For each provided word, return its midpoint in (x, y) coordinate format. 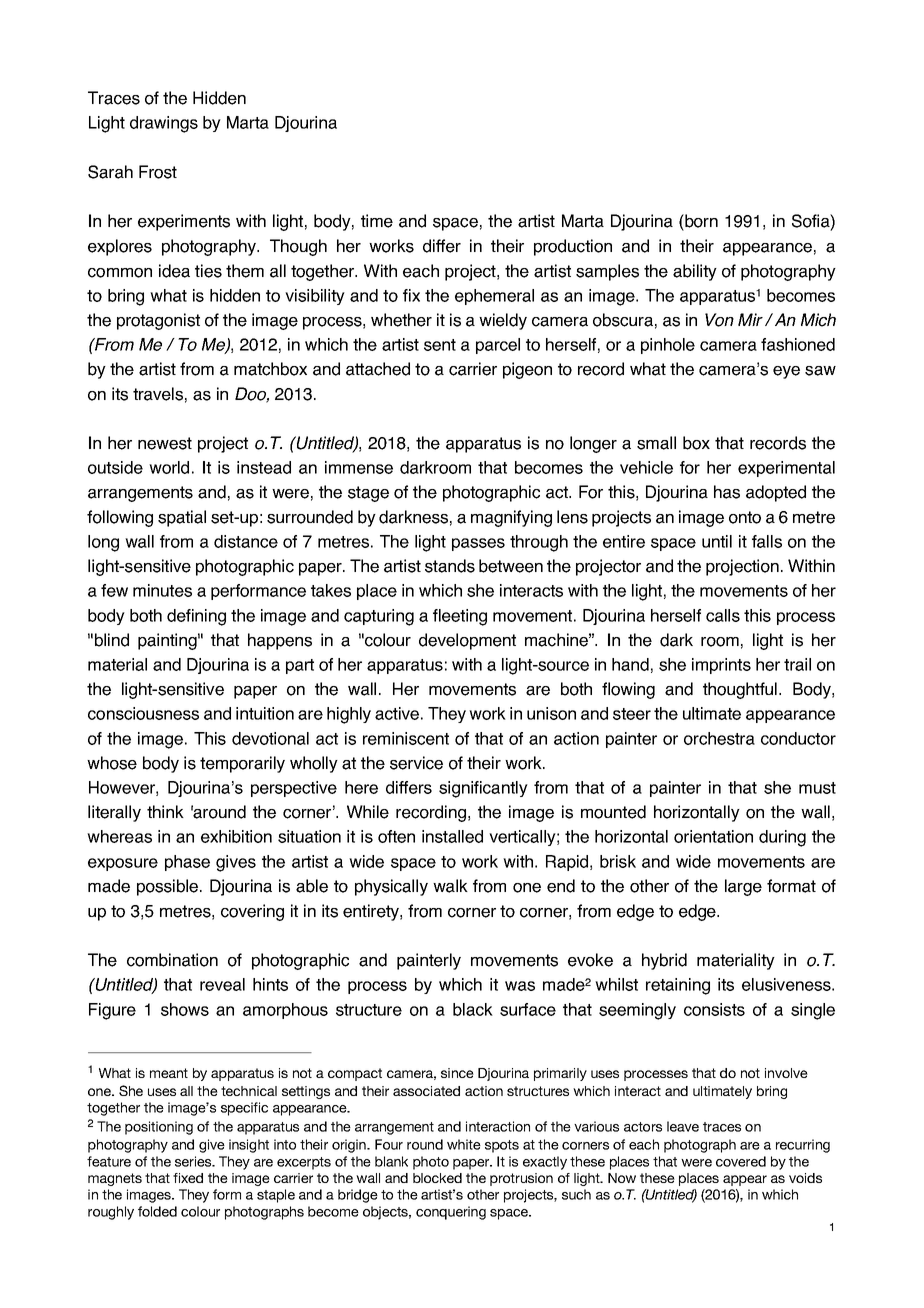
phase (187, 863)
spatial (182, 518)
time (377, 221)
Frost (158, 172)
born (700, 221)
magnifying (511, 518)
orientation (713, 836)
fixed (188, 1178)
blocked (437, 1178)
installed (452, 836)
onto (745, 517)
